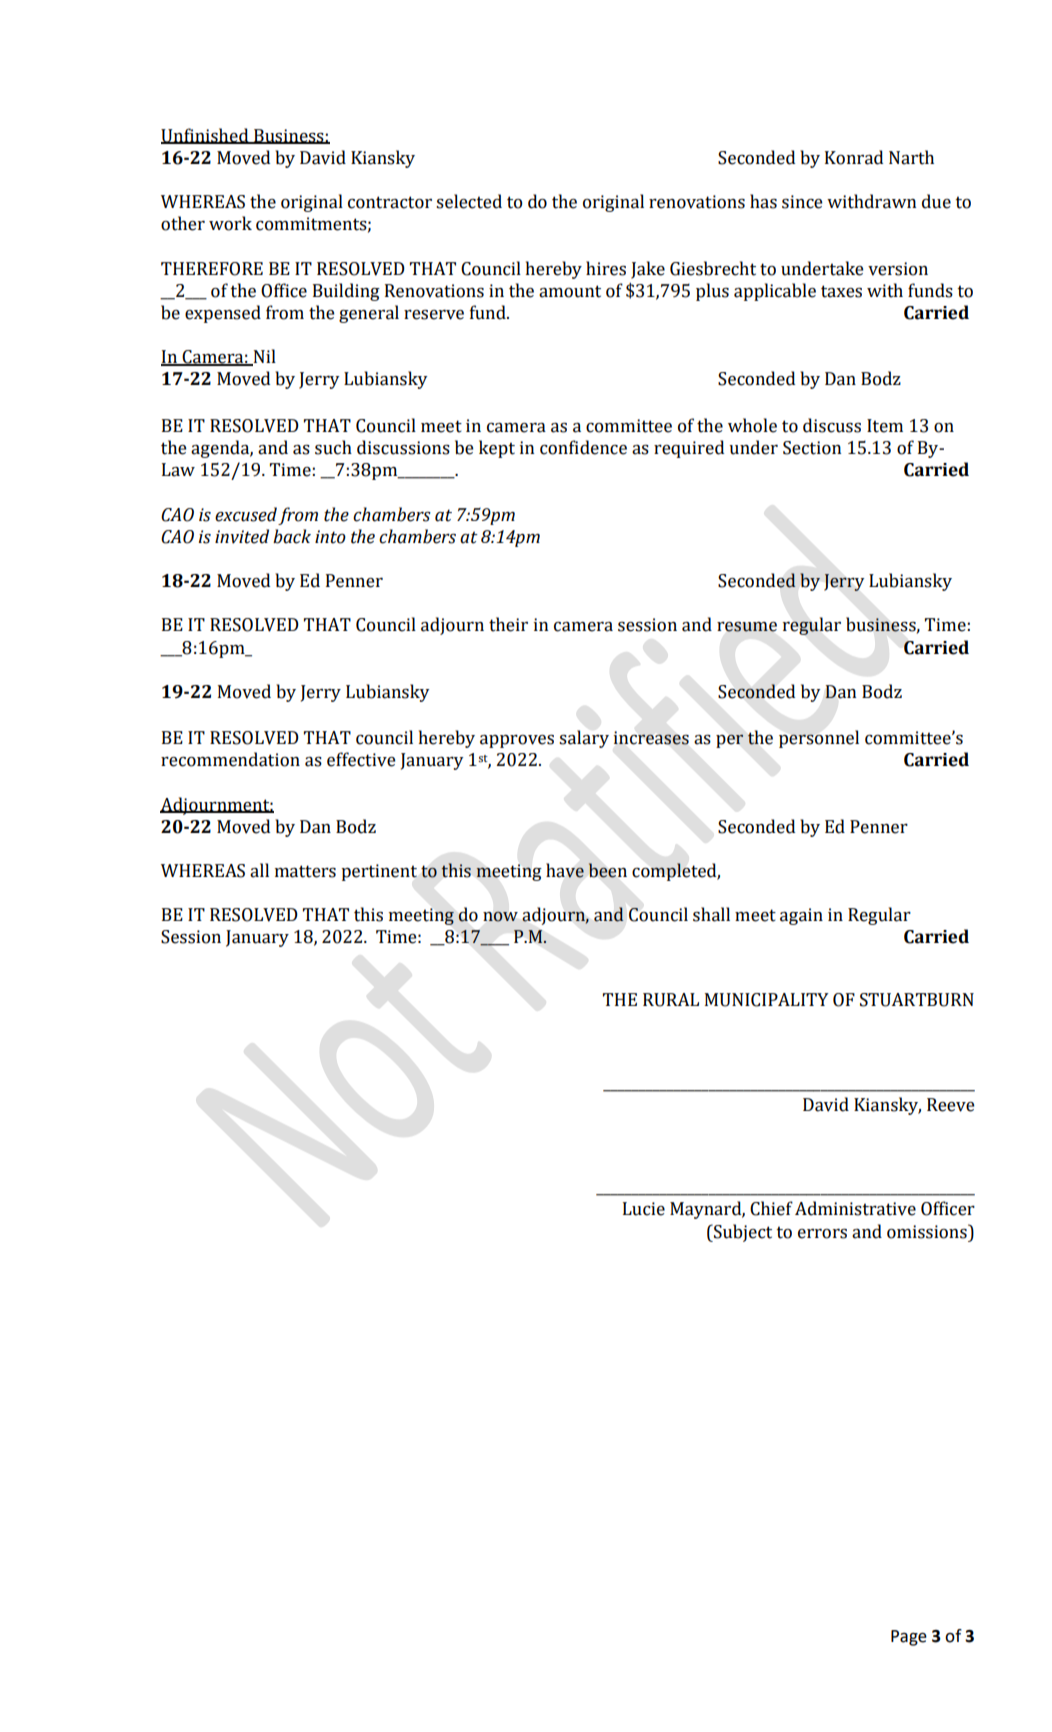 This screenshot has height=1732, width=1052. I want to click on Konrad, so click(854, 157).
